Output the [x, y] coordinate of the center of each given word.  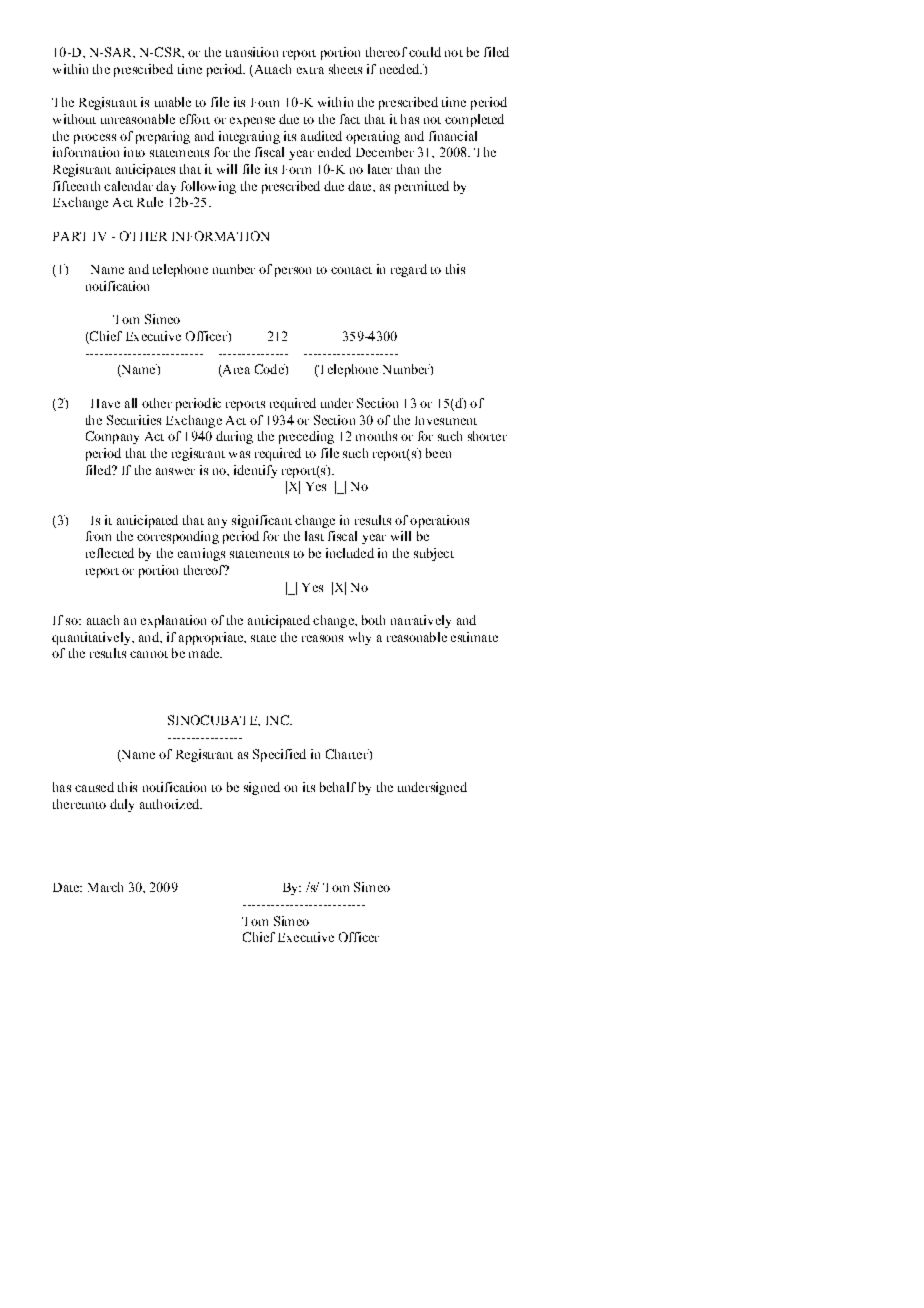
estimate [474, 637]
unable [173, 102]
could [425, 52]
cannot [149, 654]
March [105, 887]
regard [409, 270]
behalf [338, 787]
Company [112, 437]
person [293, 272]
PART [69, 236]
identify [255, 471]
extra [310, 70]
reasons [322, 638]
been [438, 453]
